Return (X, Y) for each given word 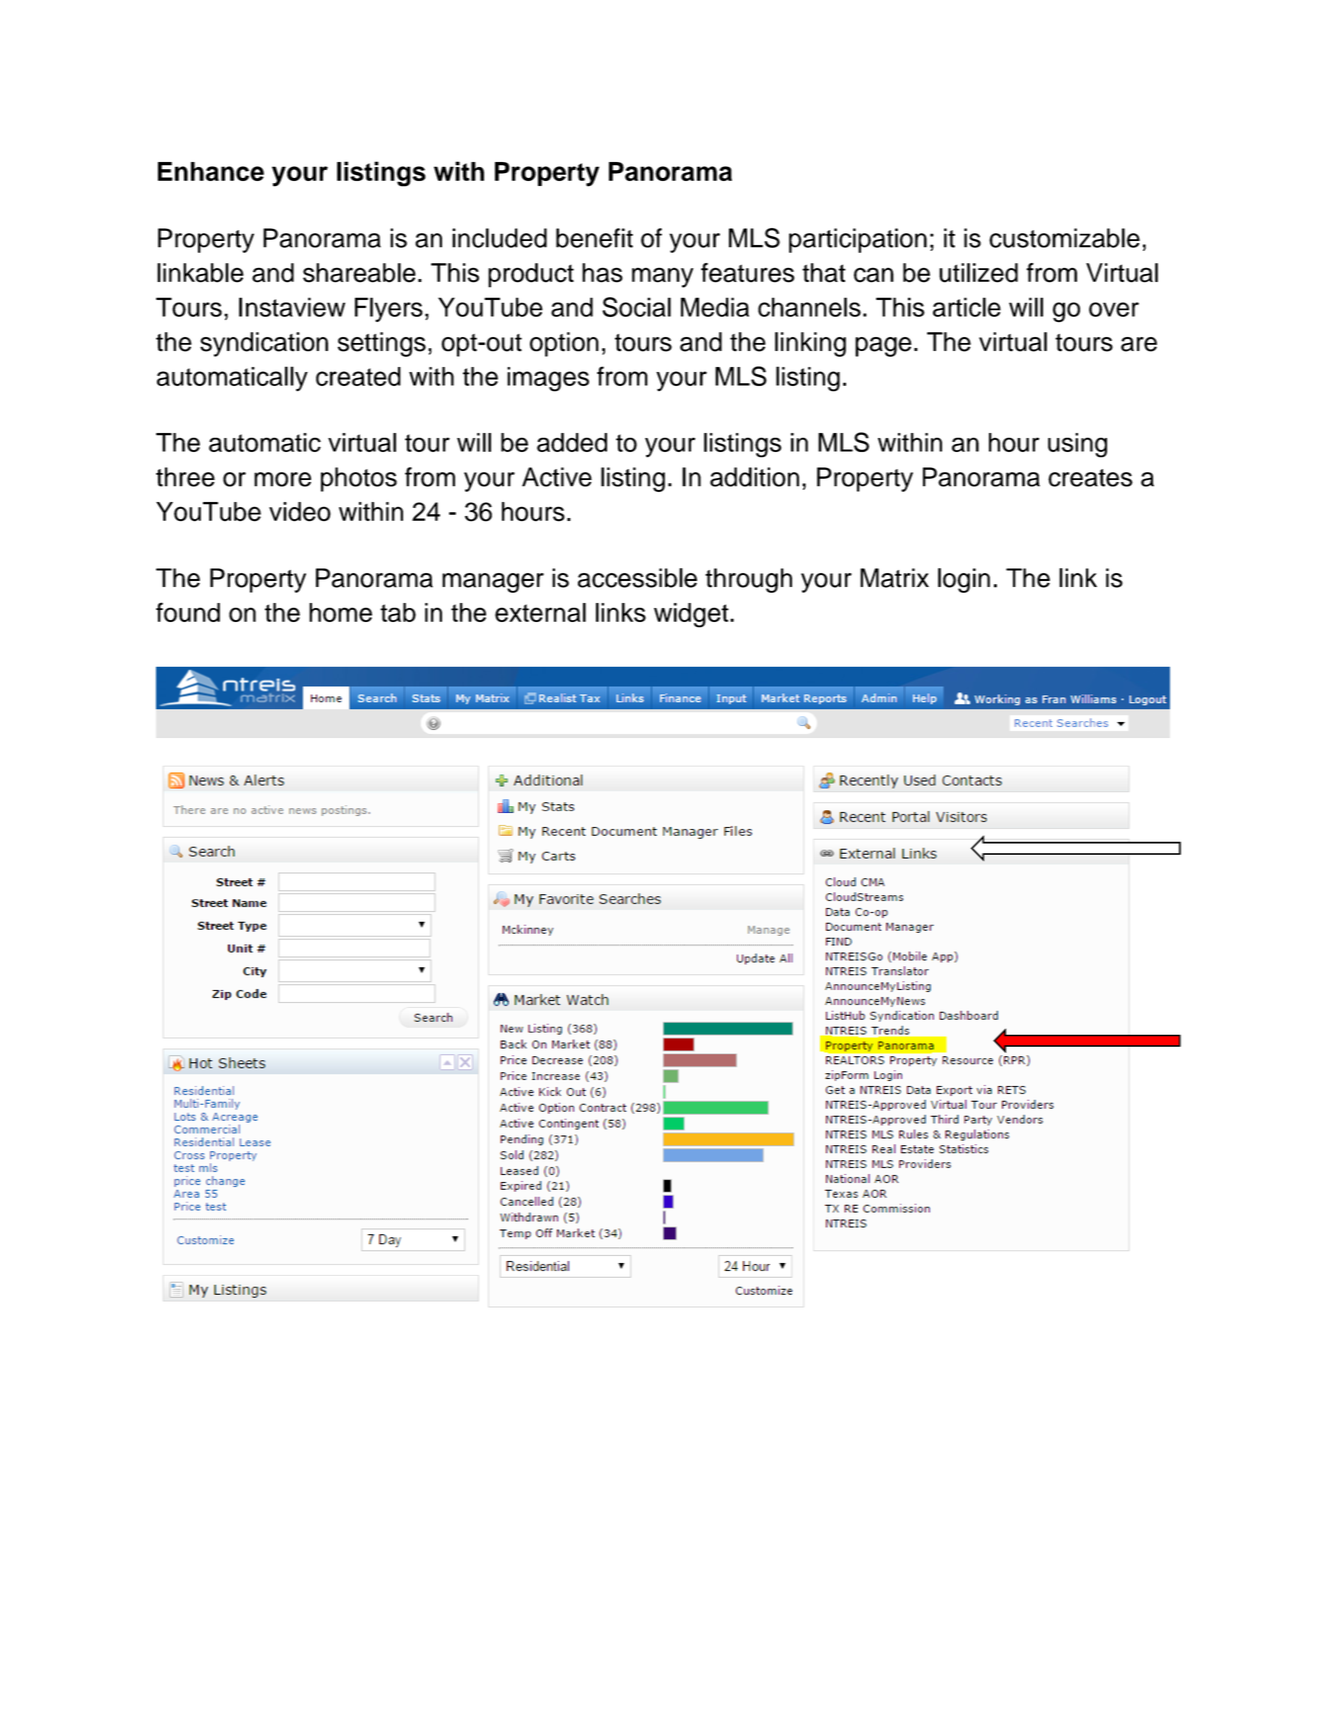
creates (1090, 478)
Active (557, 477)
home (340, 612)
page (883, 347)
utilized (978, 273)
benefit (594, 238)
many (662, 277)
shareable (359, 273)
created (358, 376)
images (548, 379)
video (300, 512)
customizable (1064, 238)
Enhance (211, 171)
